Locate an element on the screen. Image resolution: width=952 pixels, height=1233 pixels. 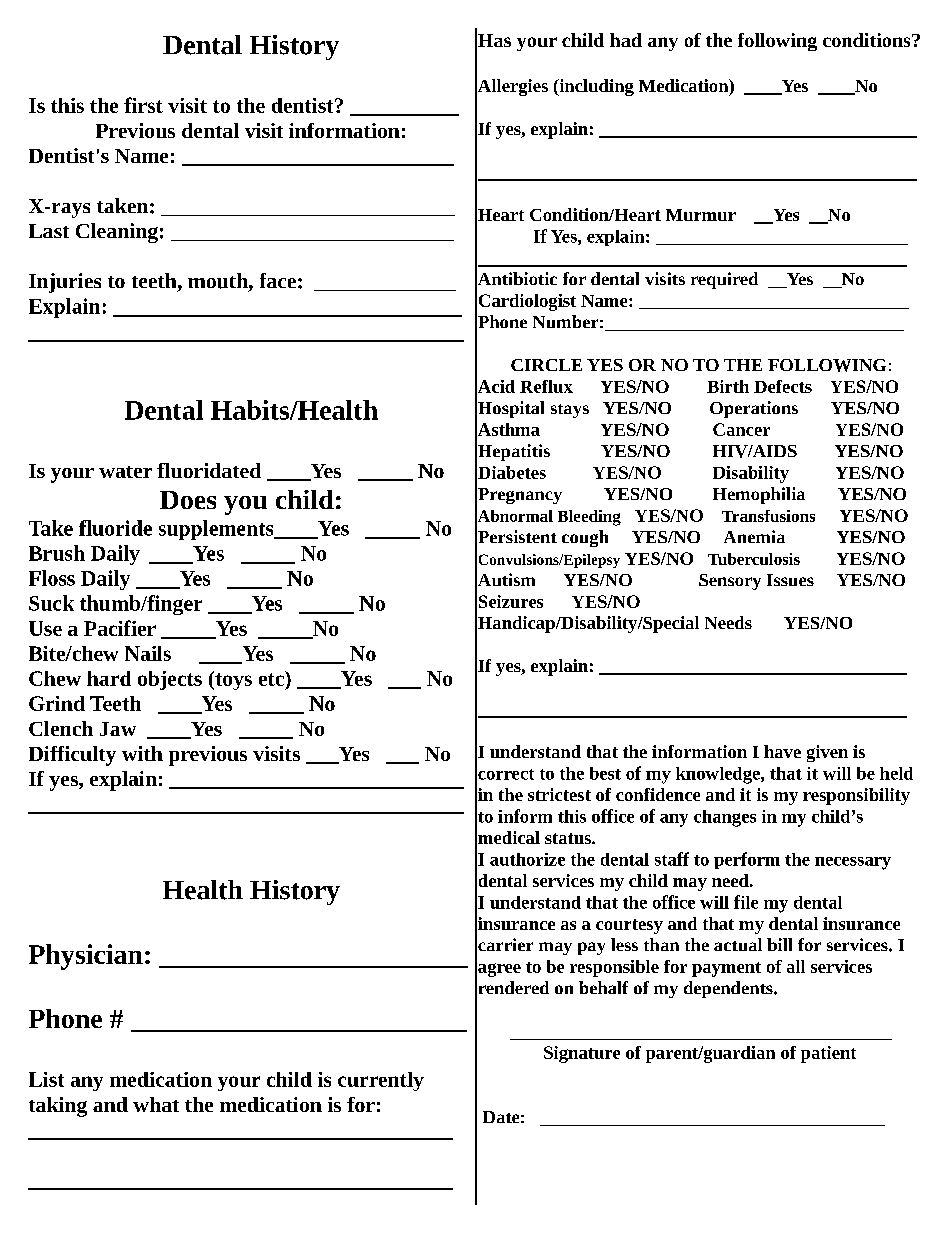
patient is located at coordinates (828, 1054).
